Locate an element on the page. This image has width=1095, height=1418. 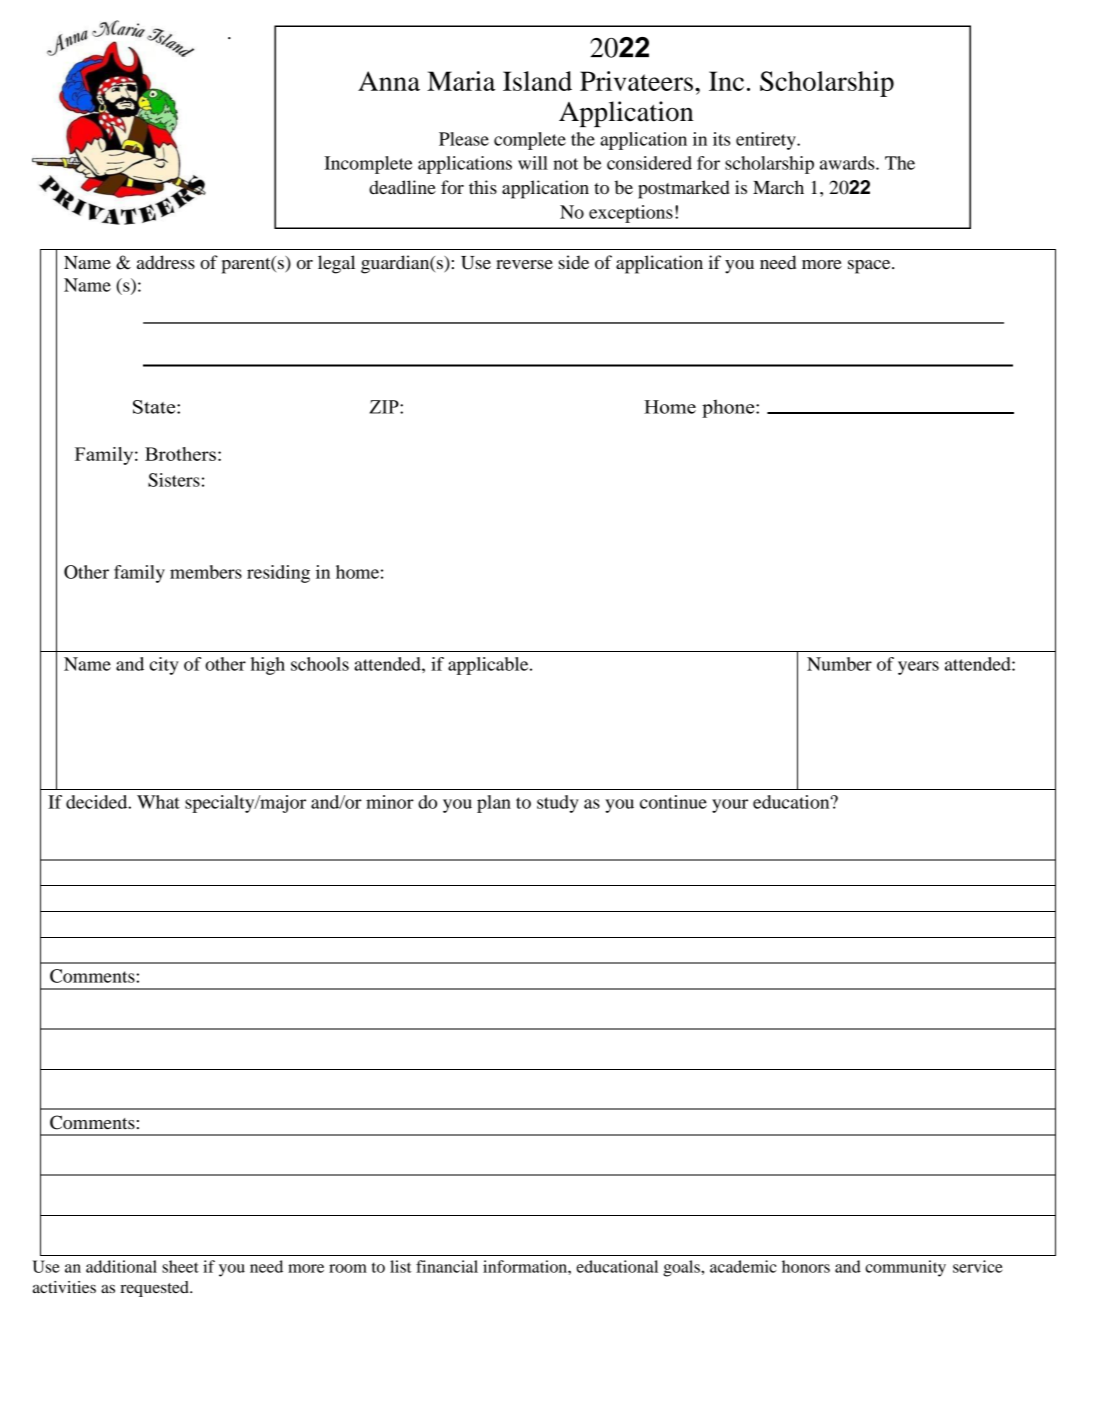
Island is located at coordinates (537, 81).
